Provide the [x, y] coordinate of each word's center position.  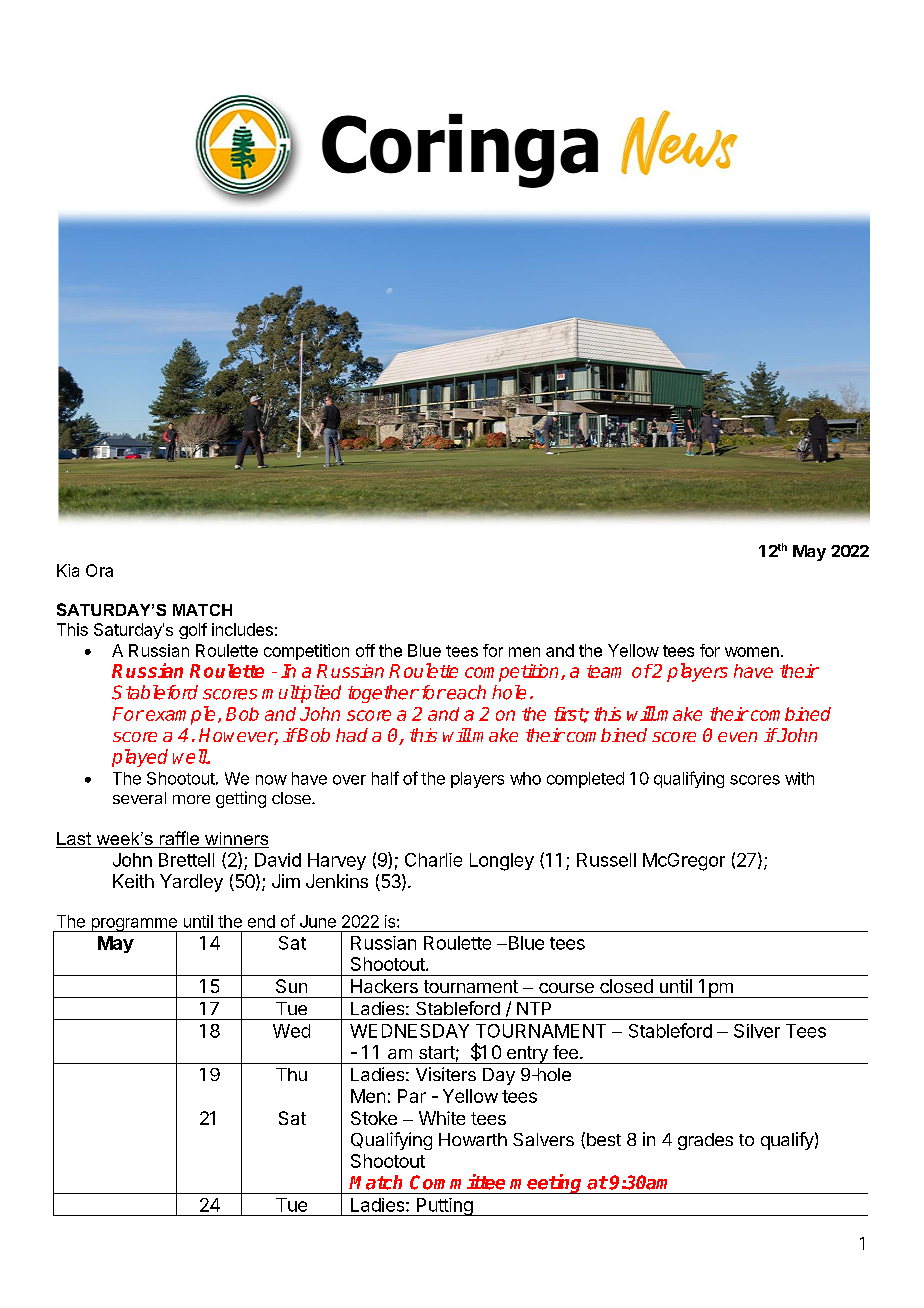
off [365, 650]
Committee [457, 1182]
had [352, 735]
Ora [99, 570]
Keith [133, 881]
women [752, 652]
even [737, 737]
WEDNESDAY [409, 1031]
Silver [757, 1031]
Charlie [433, 860]
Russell [606, 860]
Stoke [374, 1118]
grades [705, 1141]
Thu [291, 1074]
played [140, 758]
